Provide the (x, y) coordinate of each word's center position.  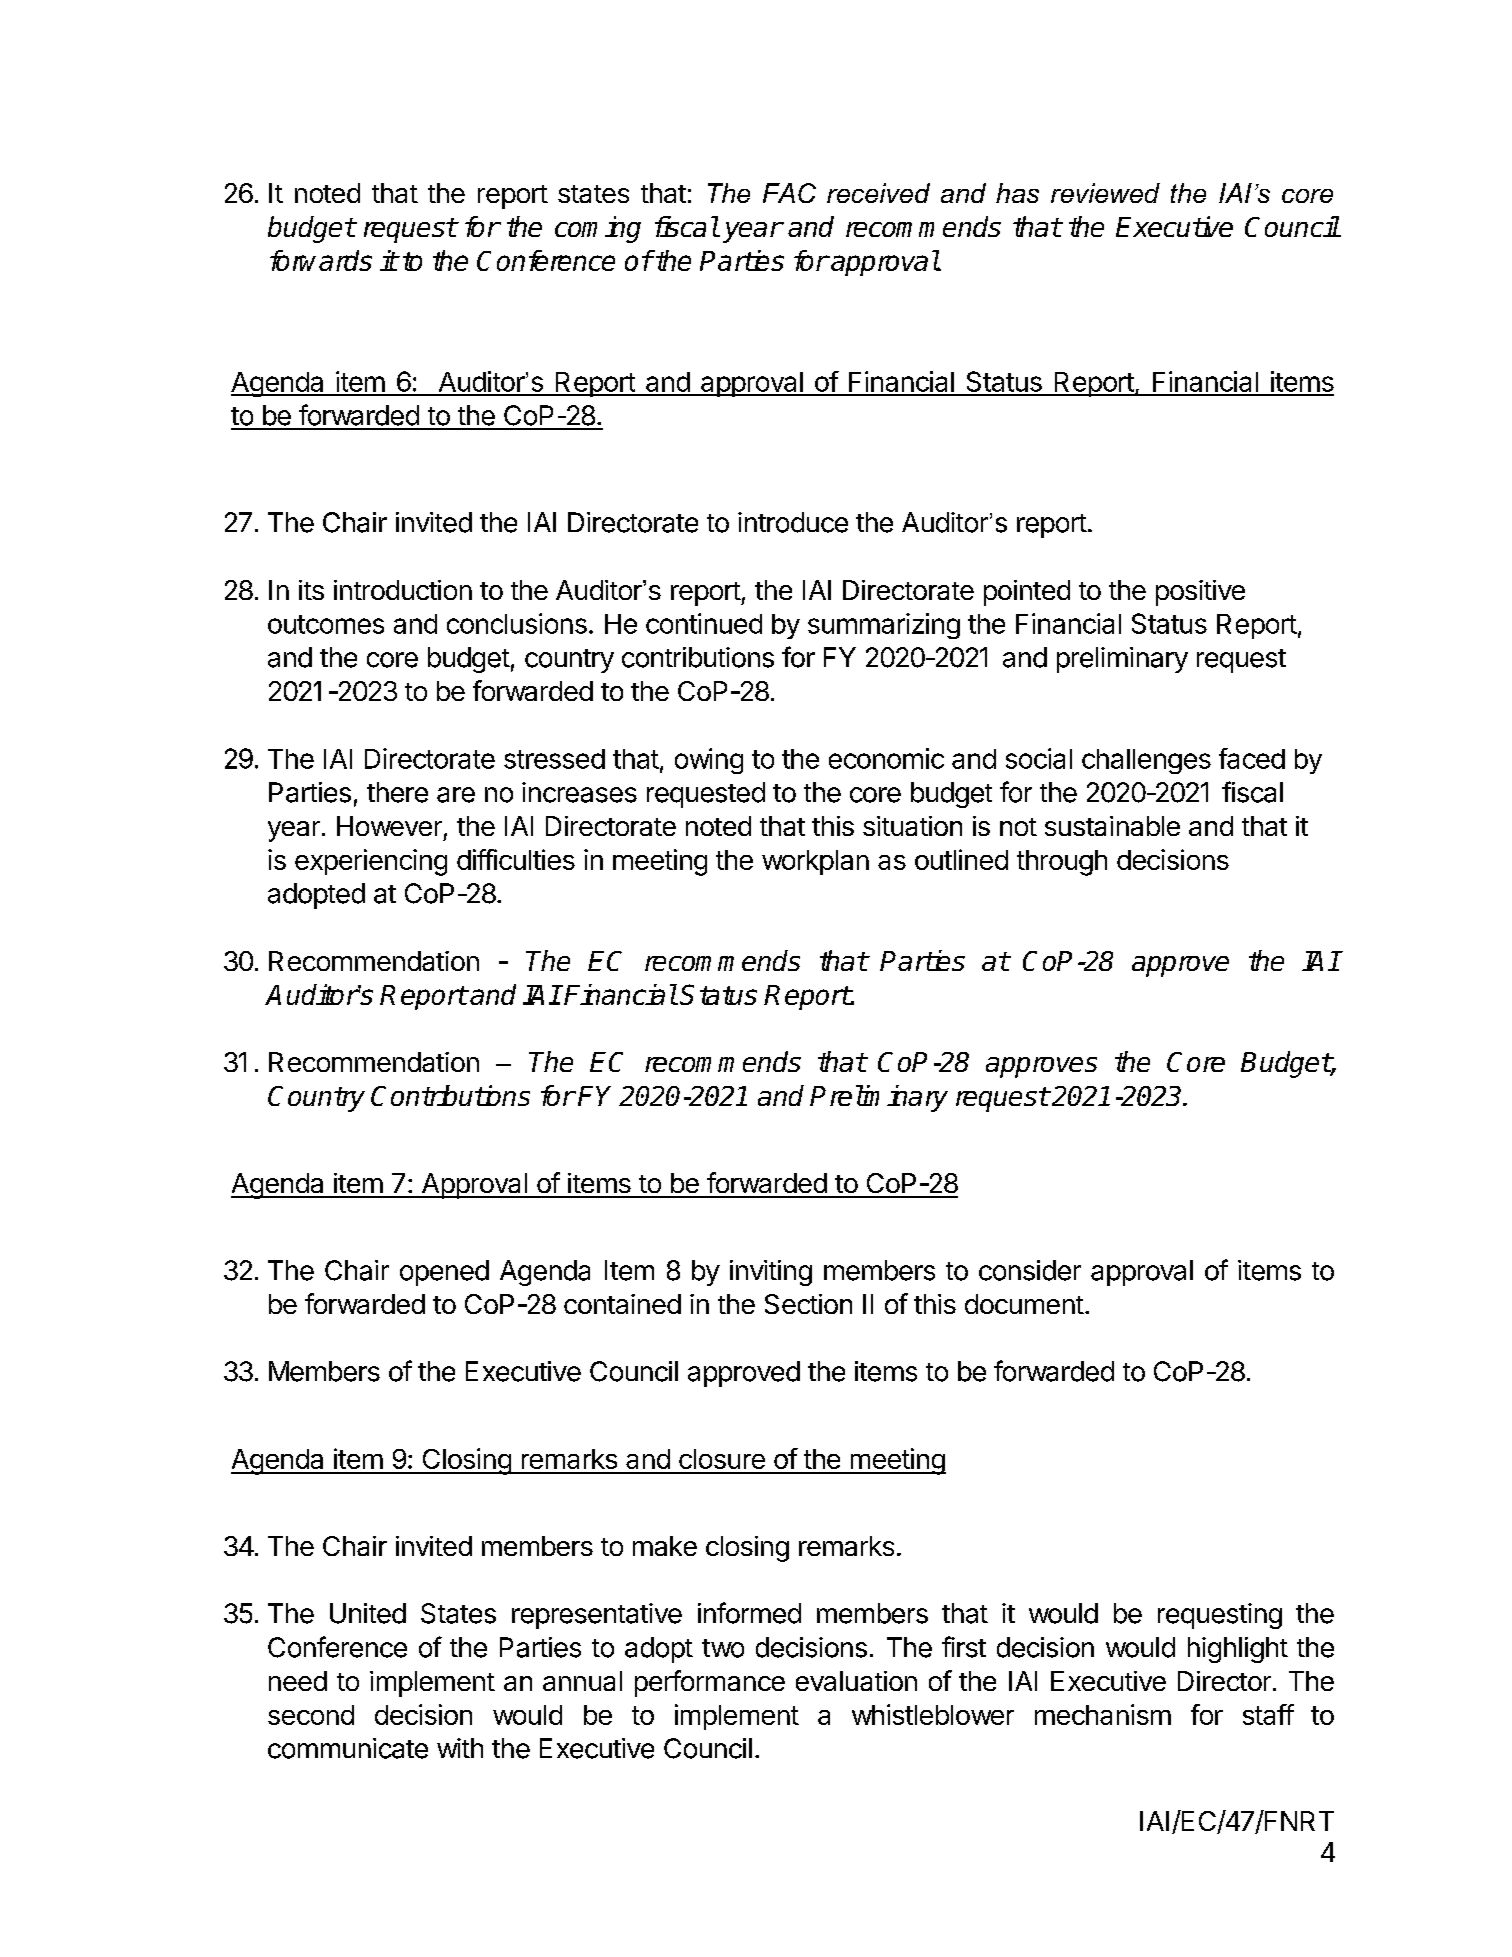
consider (1030, 1270)
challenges (1146, 761)
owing (709, 761)
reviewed (1105, 193)
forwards (321, 260)
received (878, 193)
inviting (771, 1273)
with (460, 1748)
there (397, 792)
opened (444, 1273)
